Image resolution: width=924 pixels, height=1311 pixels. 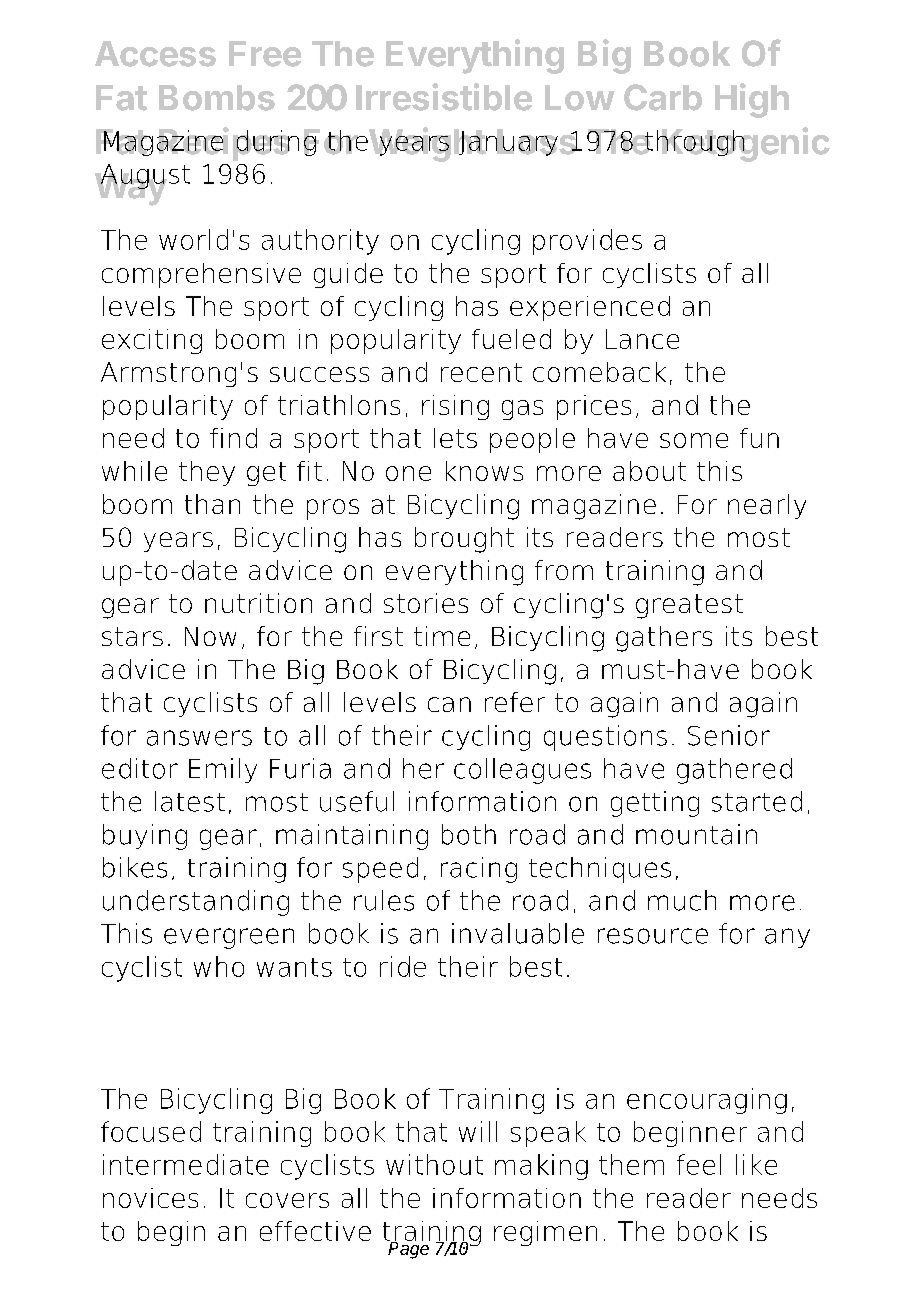 What do you see at coordinates (481, 372) in the document?
I see `recent` at bounding box center [481, 372].
